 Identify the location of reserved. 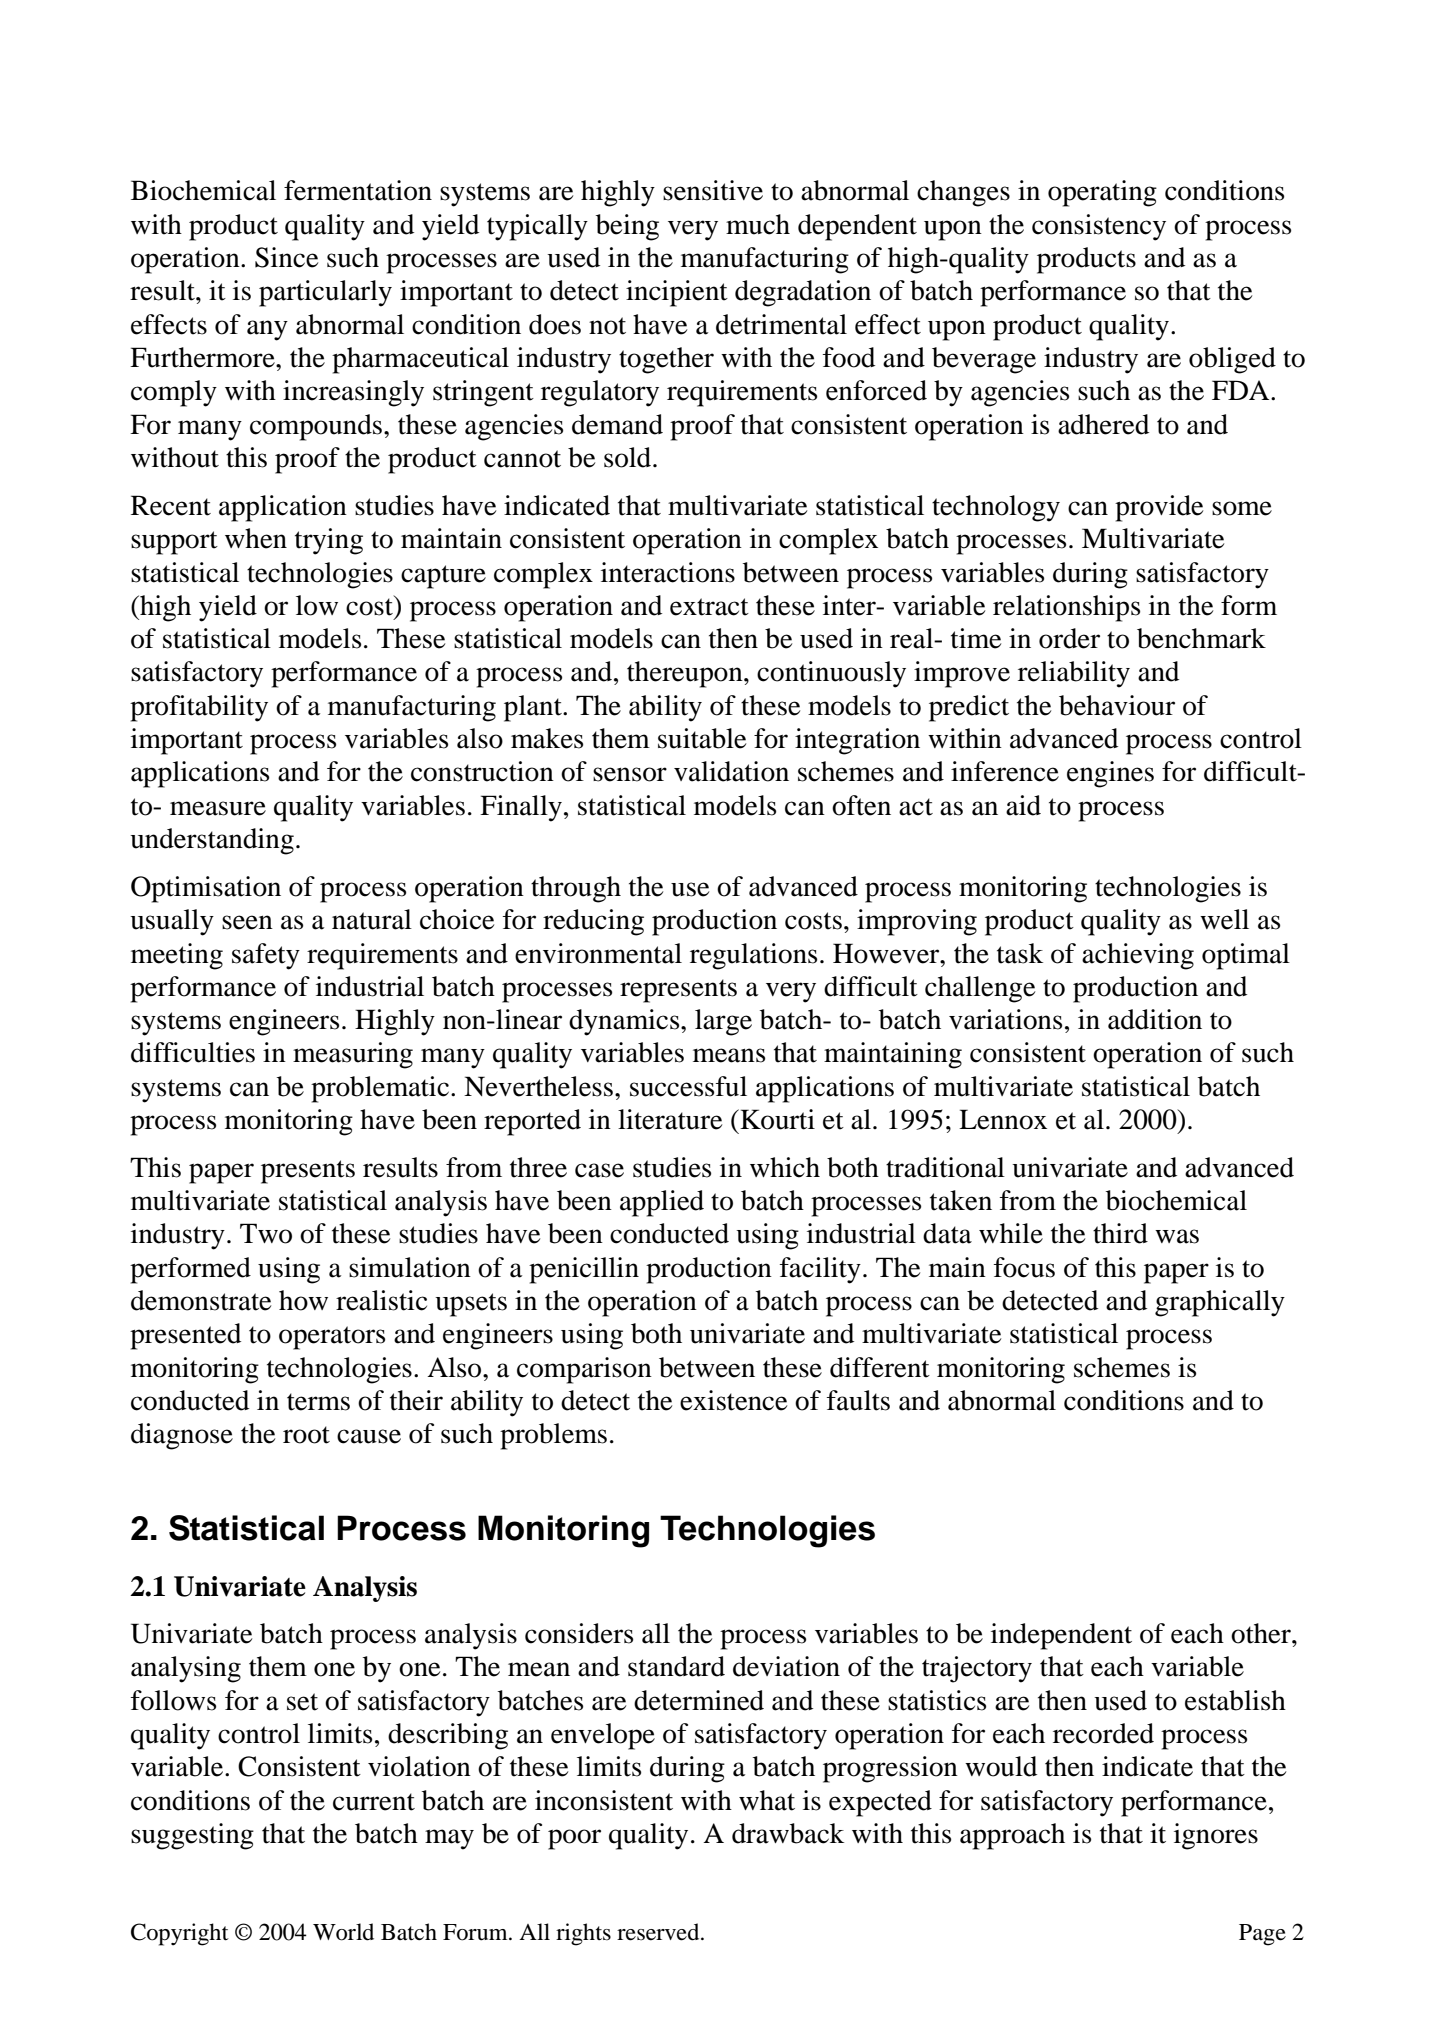
(659, 1932).
